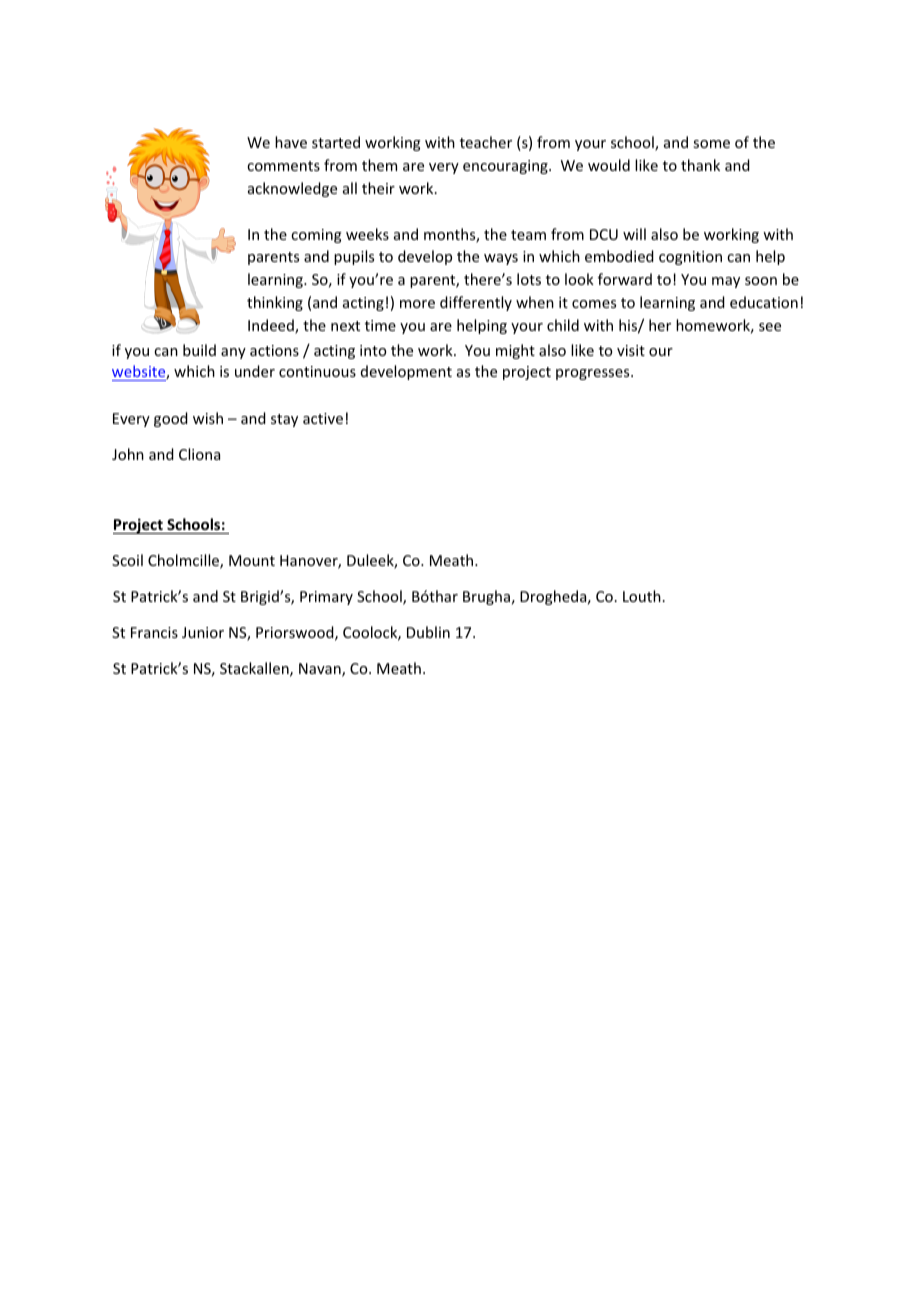  What do you see at coordinates (321, 670) in the document?
I see `Navan` at bounding box center [321, 670].
